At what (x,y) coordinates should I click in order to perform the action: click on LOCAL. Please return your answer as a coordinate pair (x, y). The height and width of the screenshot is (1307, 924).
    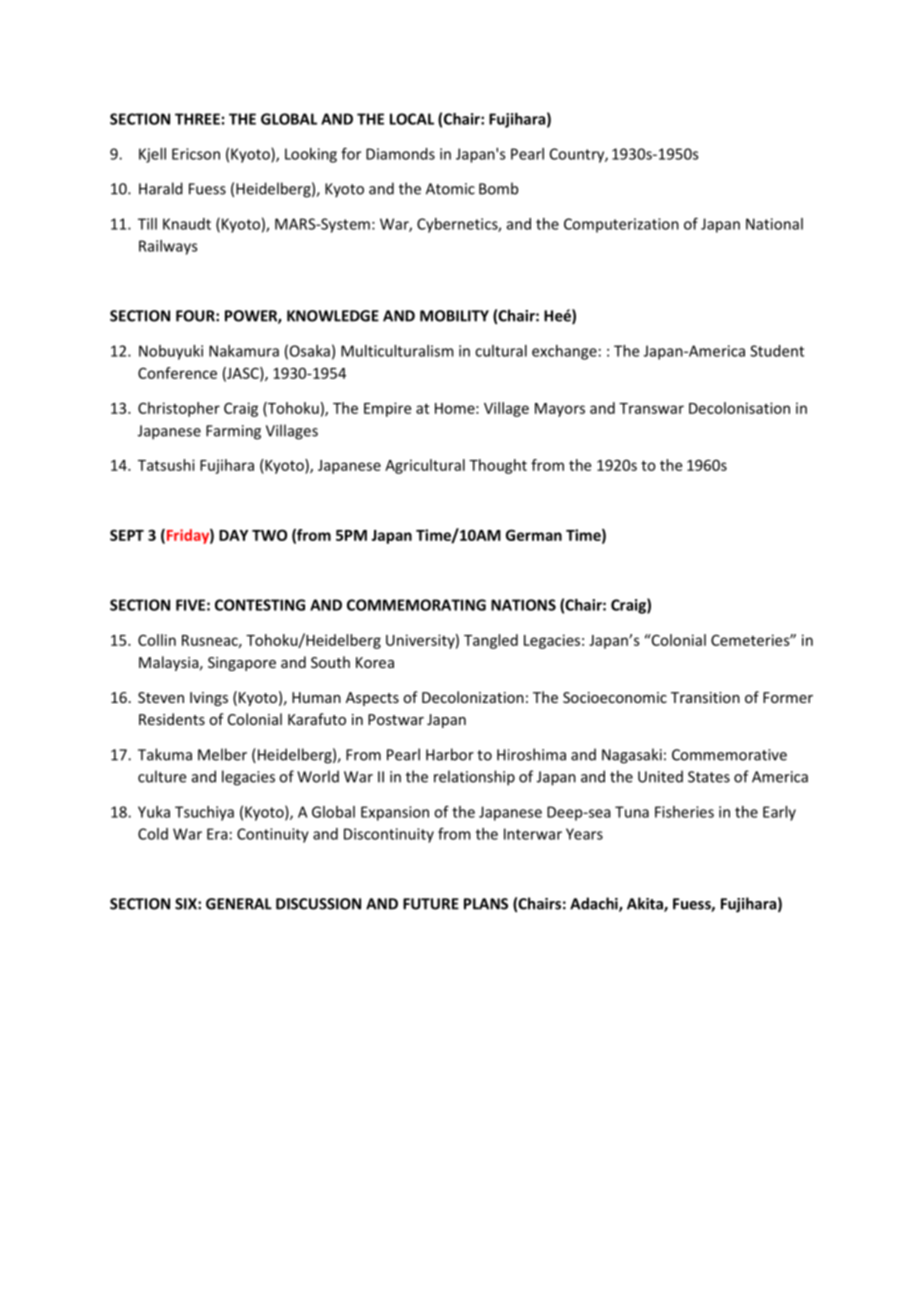
    Looking at the image, I should click on (412, 119).
